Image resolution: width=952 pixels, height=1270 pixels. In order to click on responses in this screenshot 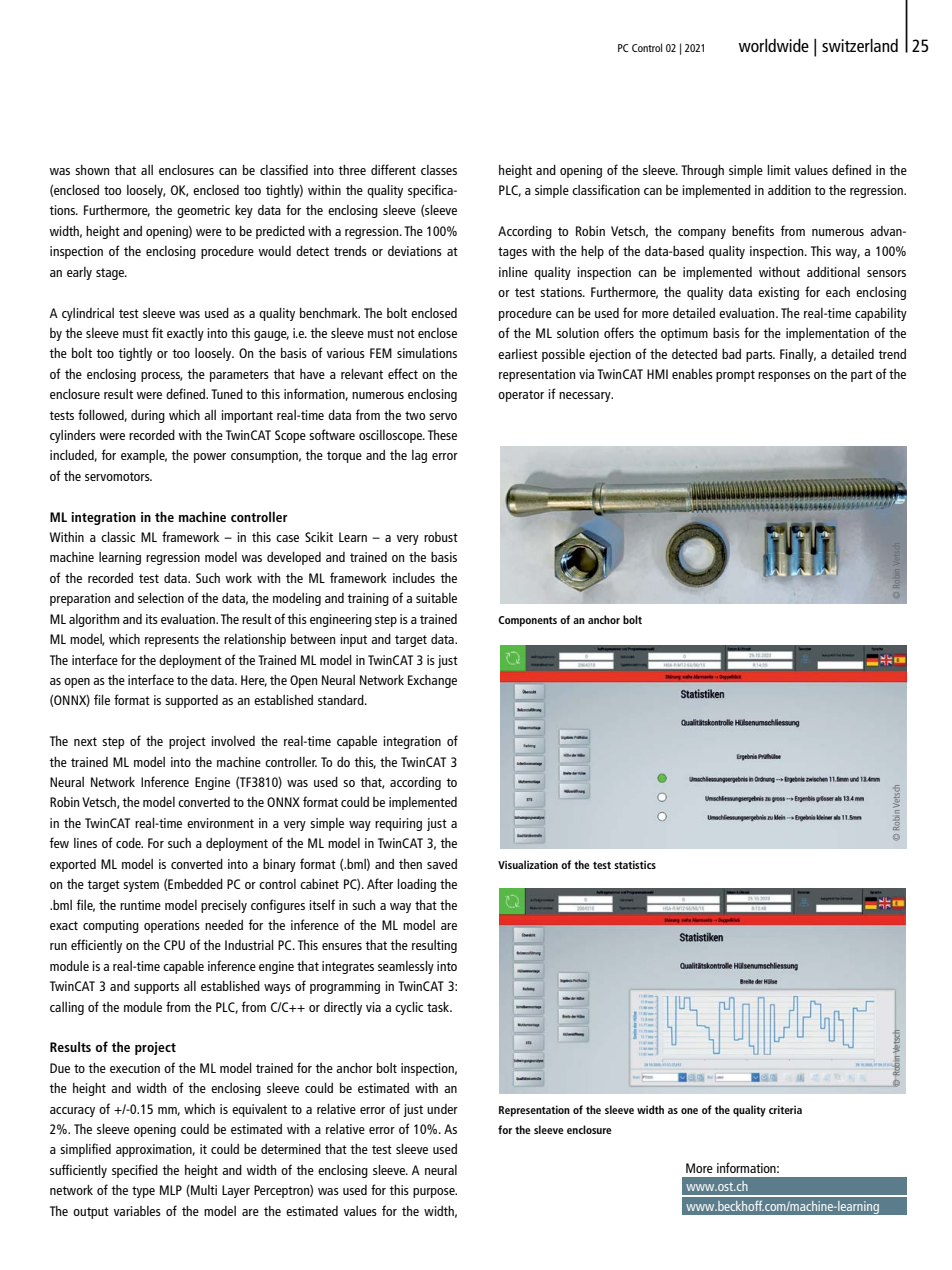, I will do `click(784, 377)`.
